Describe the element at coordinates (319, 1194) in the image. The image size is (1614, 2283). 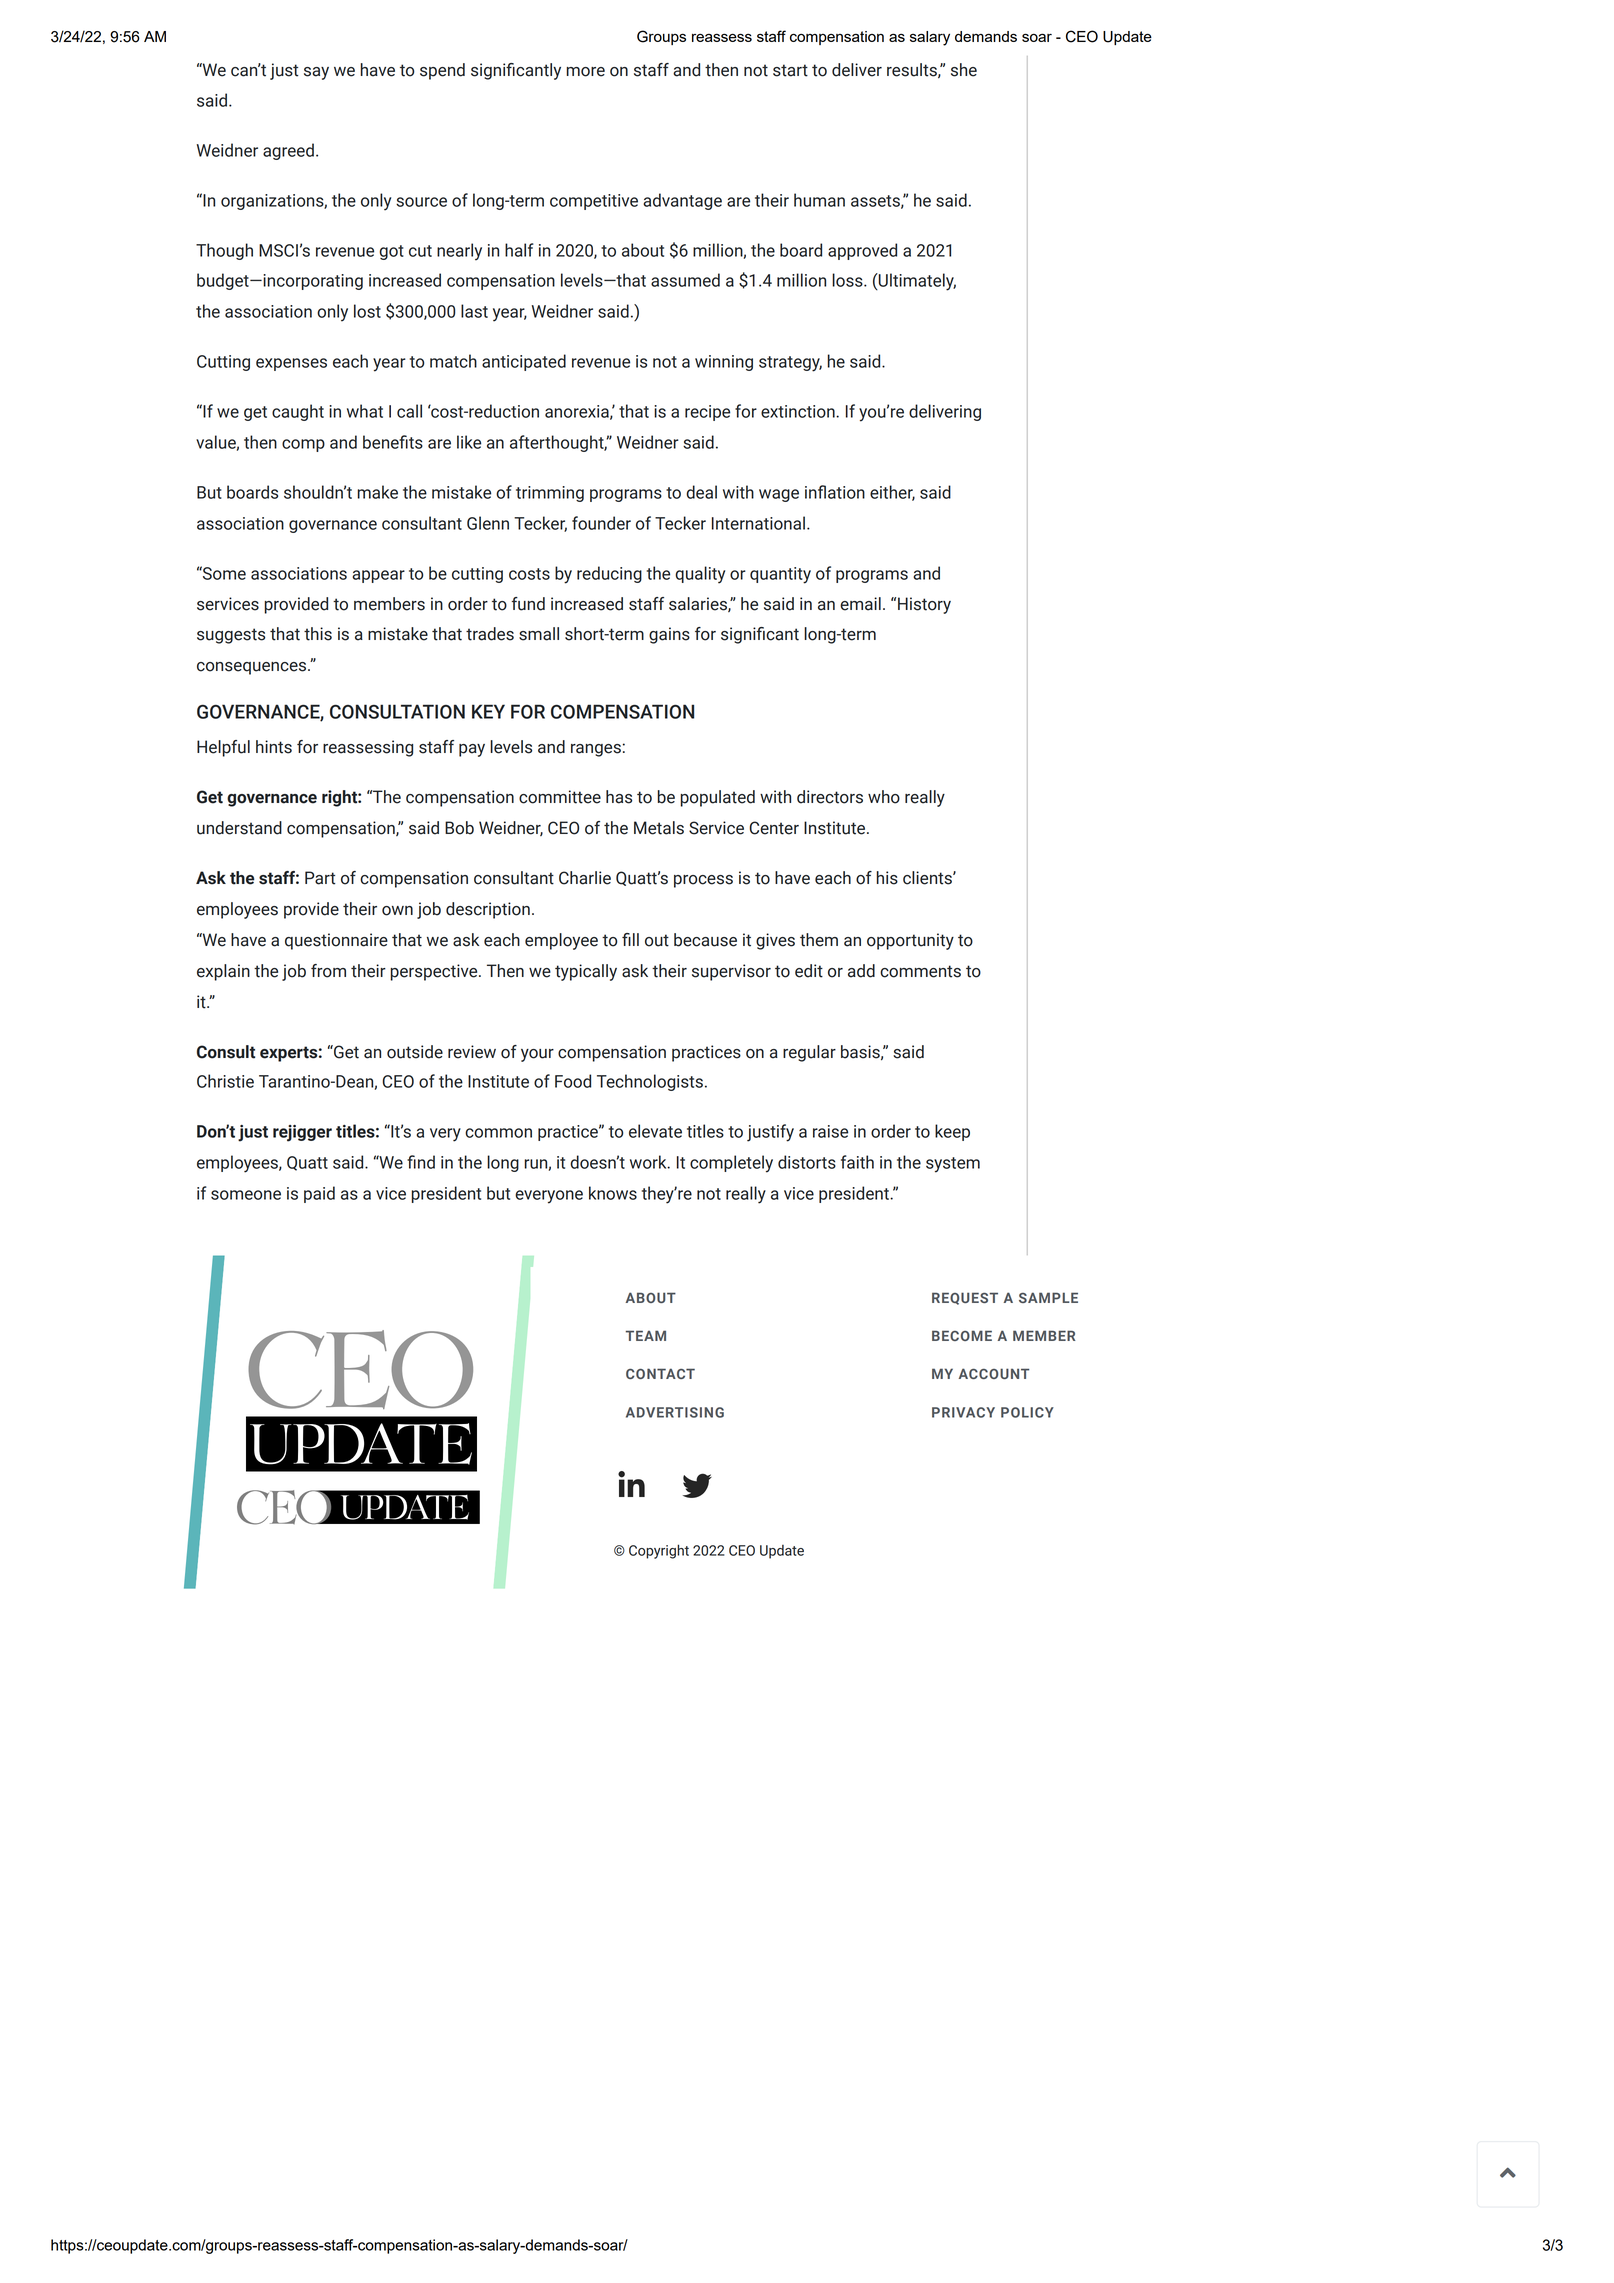
I see `paid` at that location.
